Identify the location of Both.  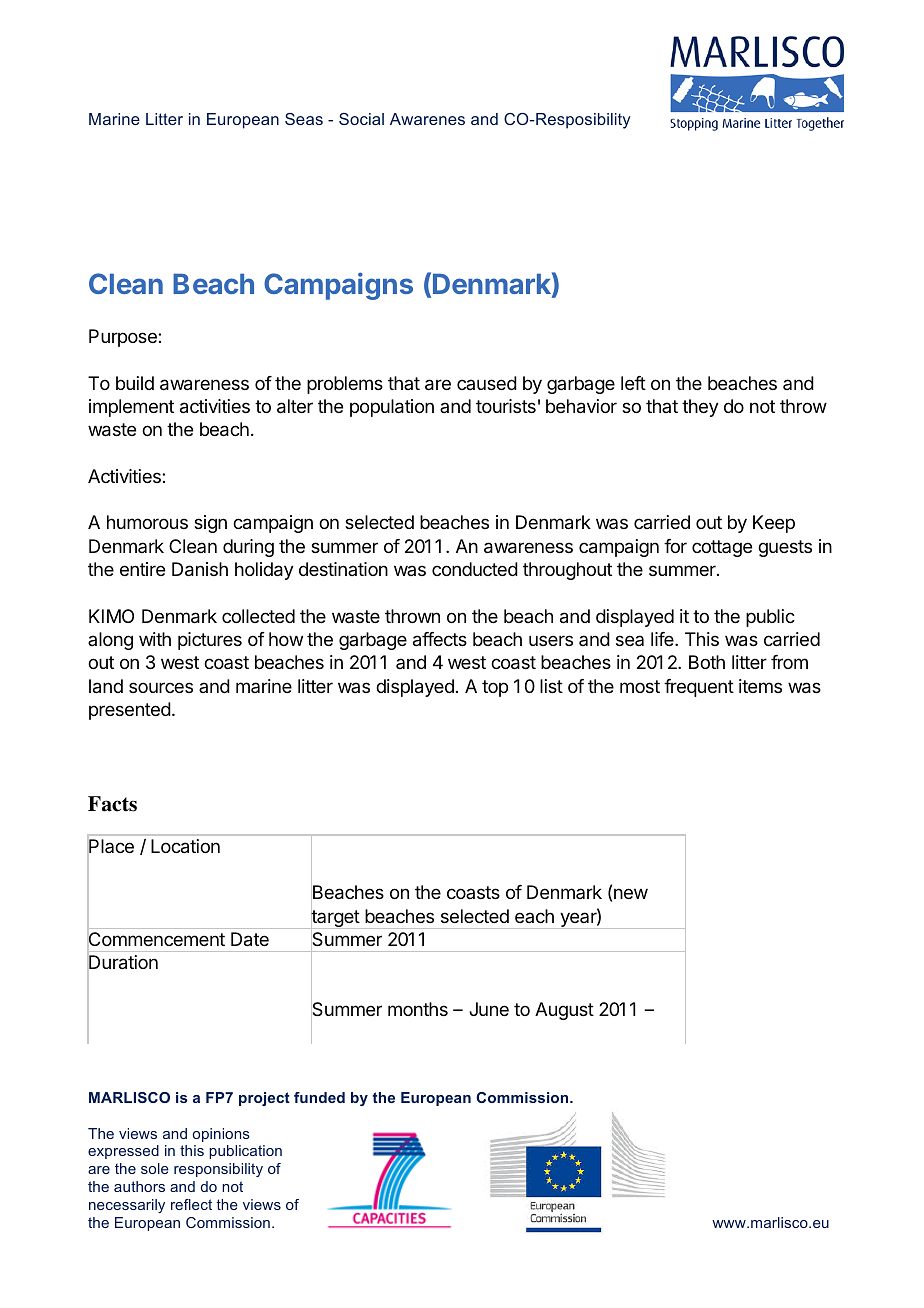
(707, 662).
